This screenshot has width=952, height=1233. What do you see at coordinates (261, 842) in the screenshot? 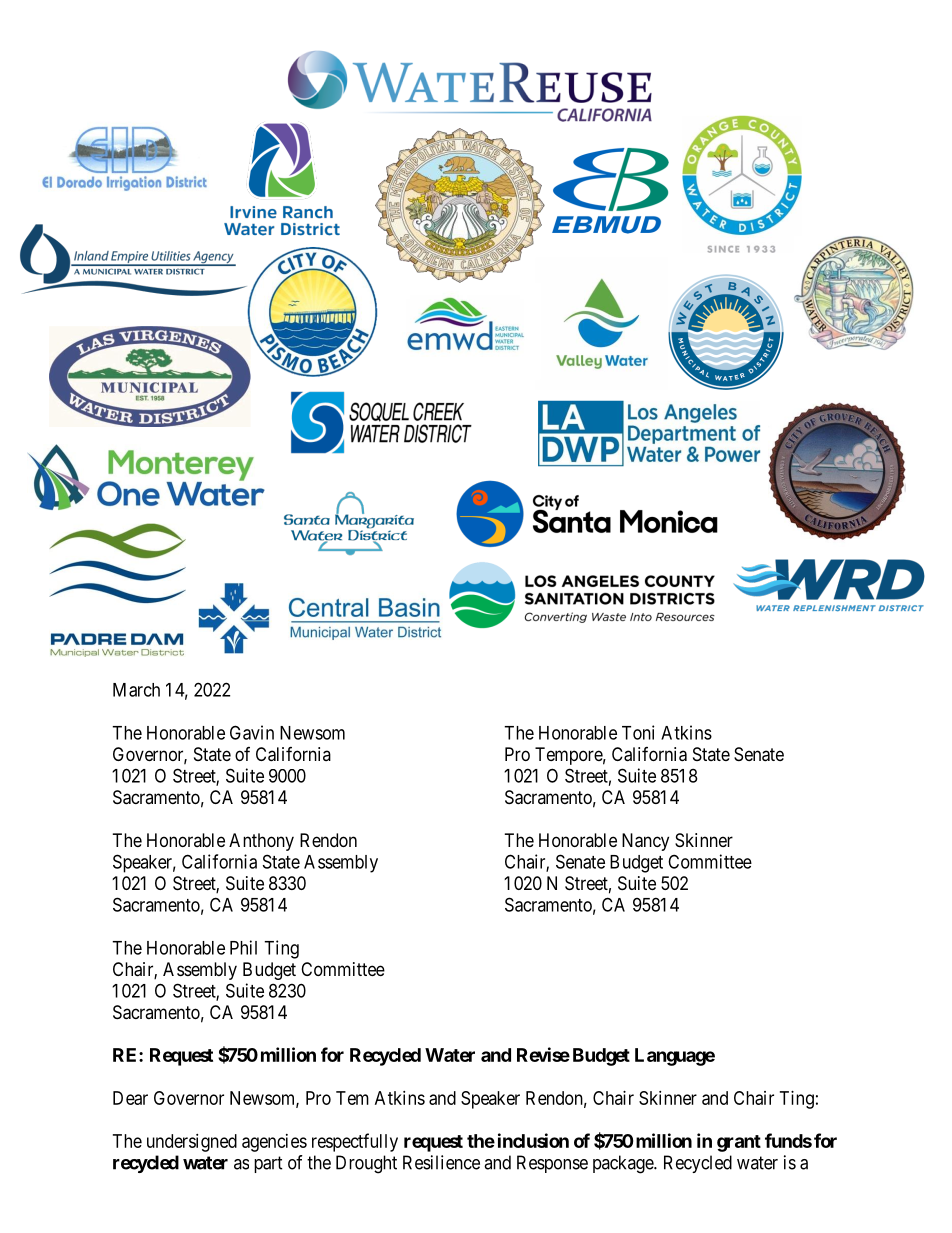
I see `Anthony` at bounding box center [261, 842].
